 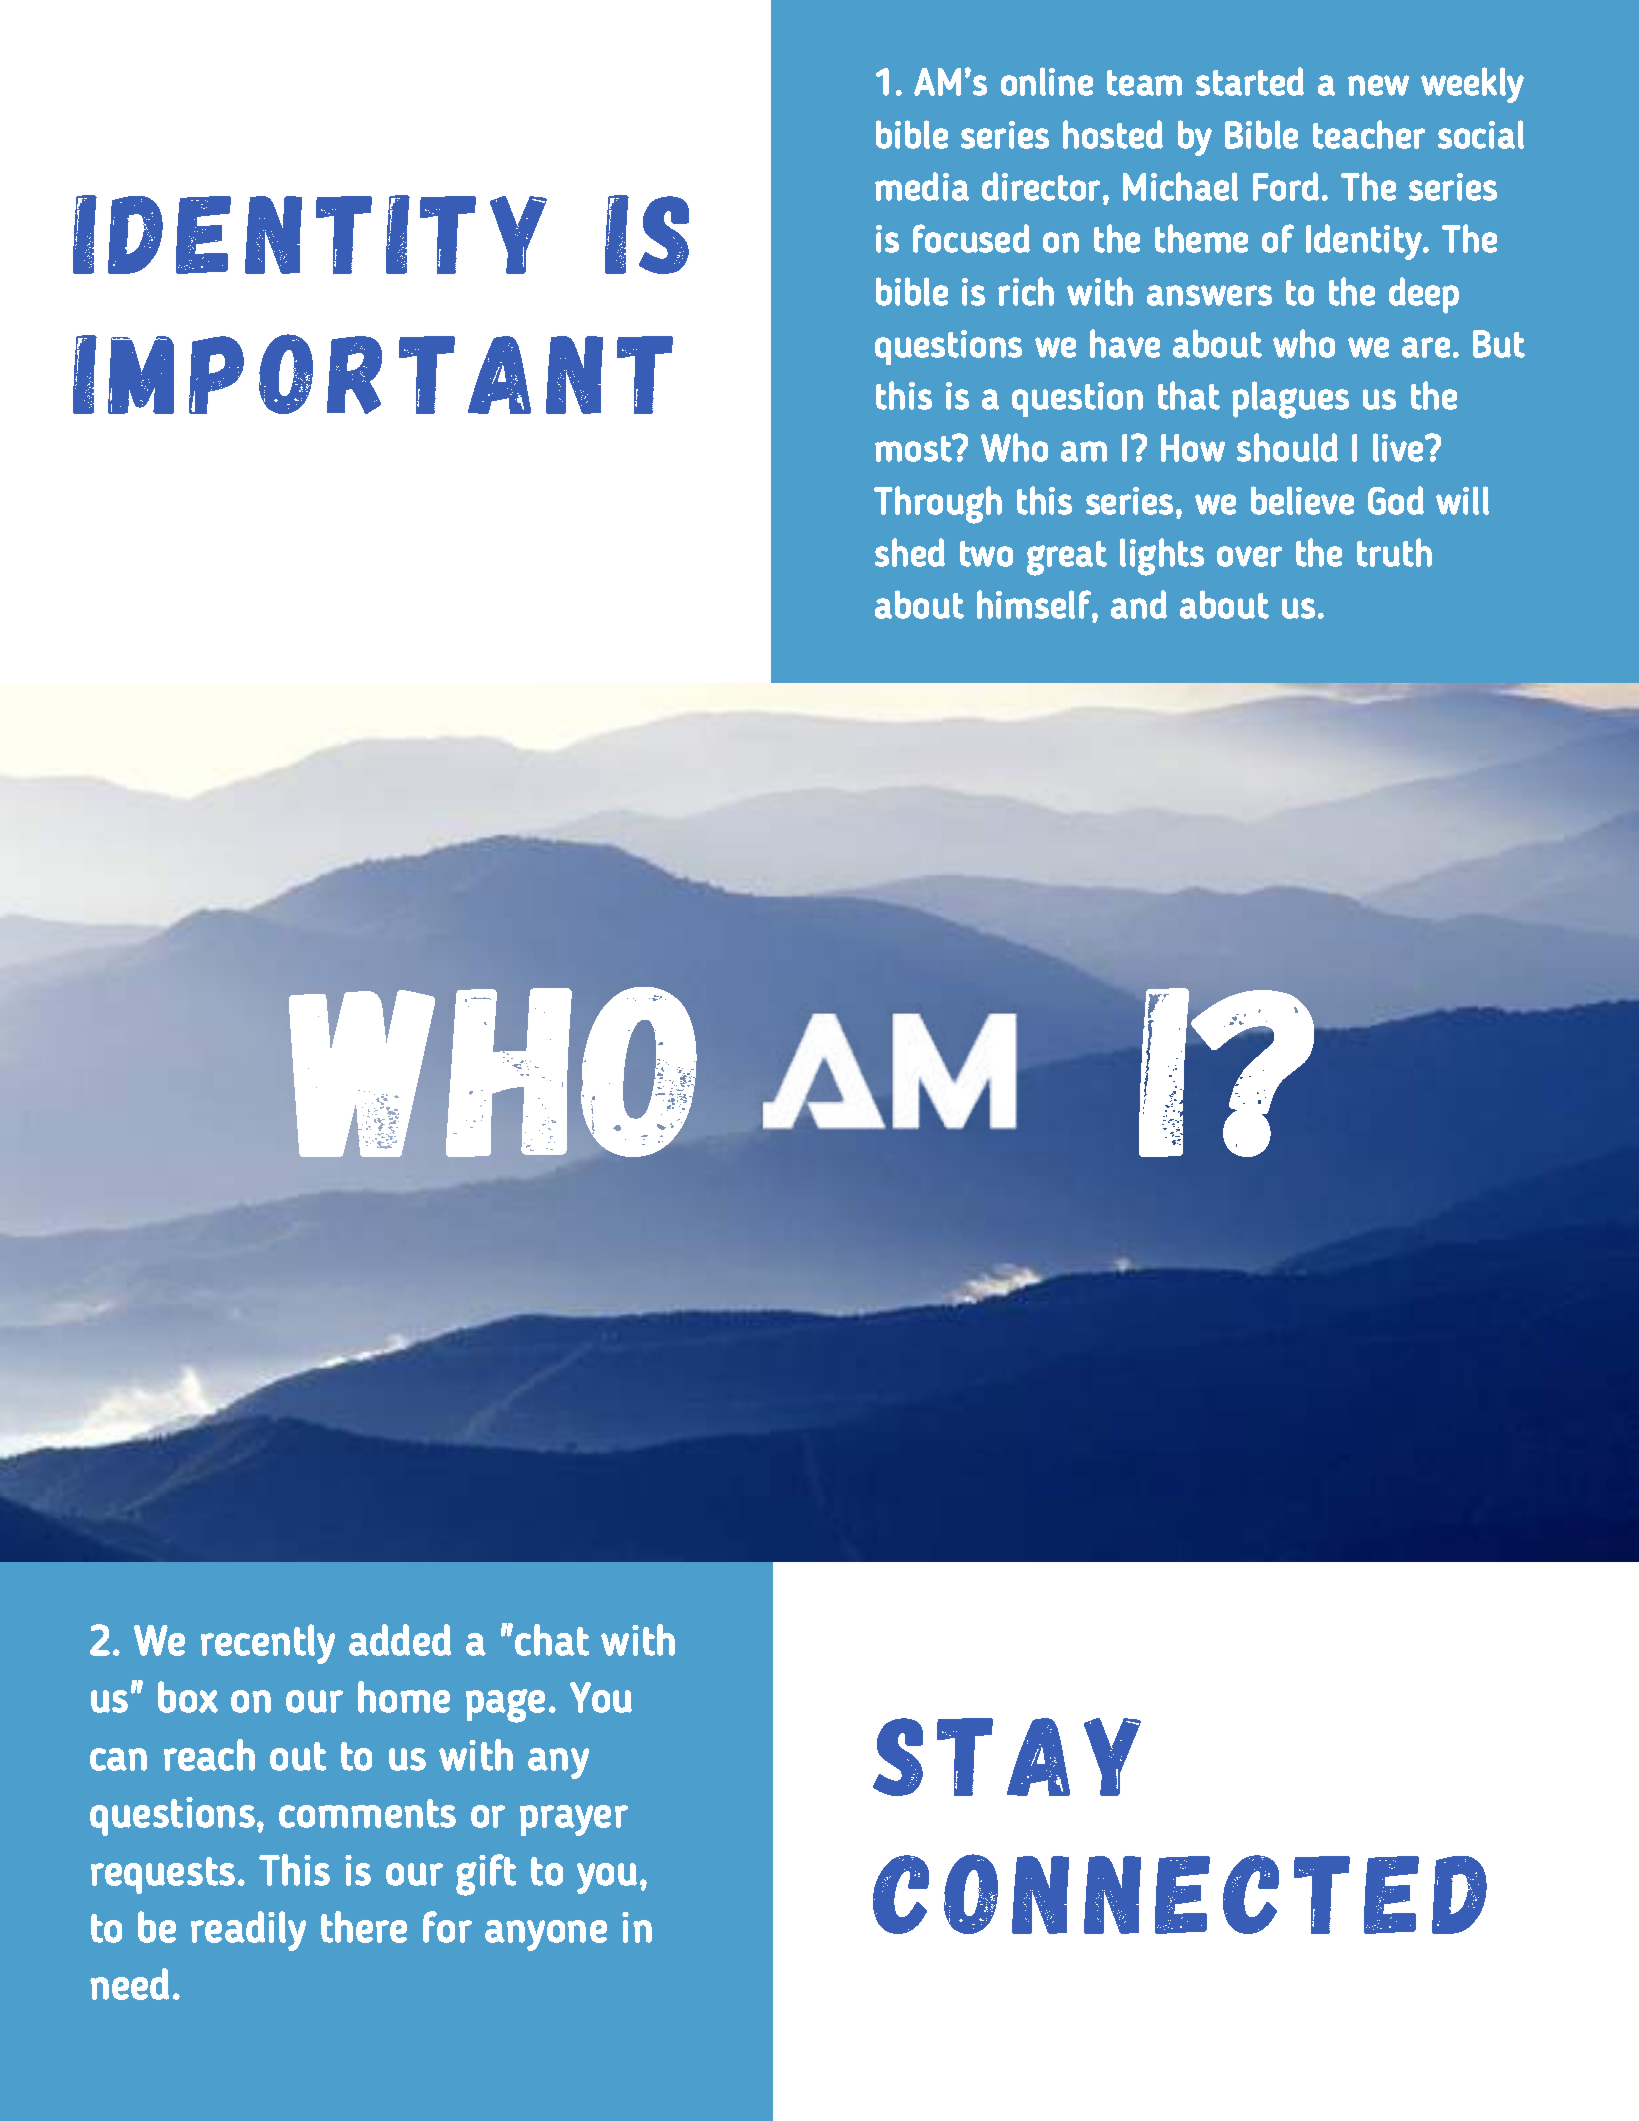 What do you see at coordinates (1249, 556) in the page?
I see `over` at bounding box center [1249, 556].
